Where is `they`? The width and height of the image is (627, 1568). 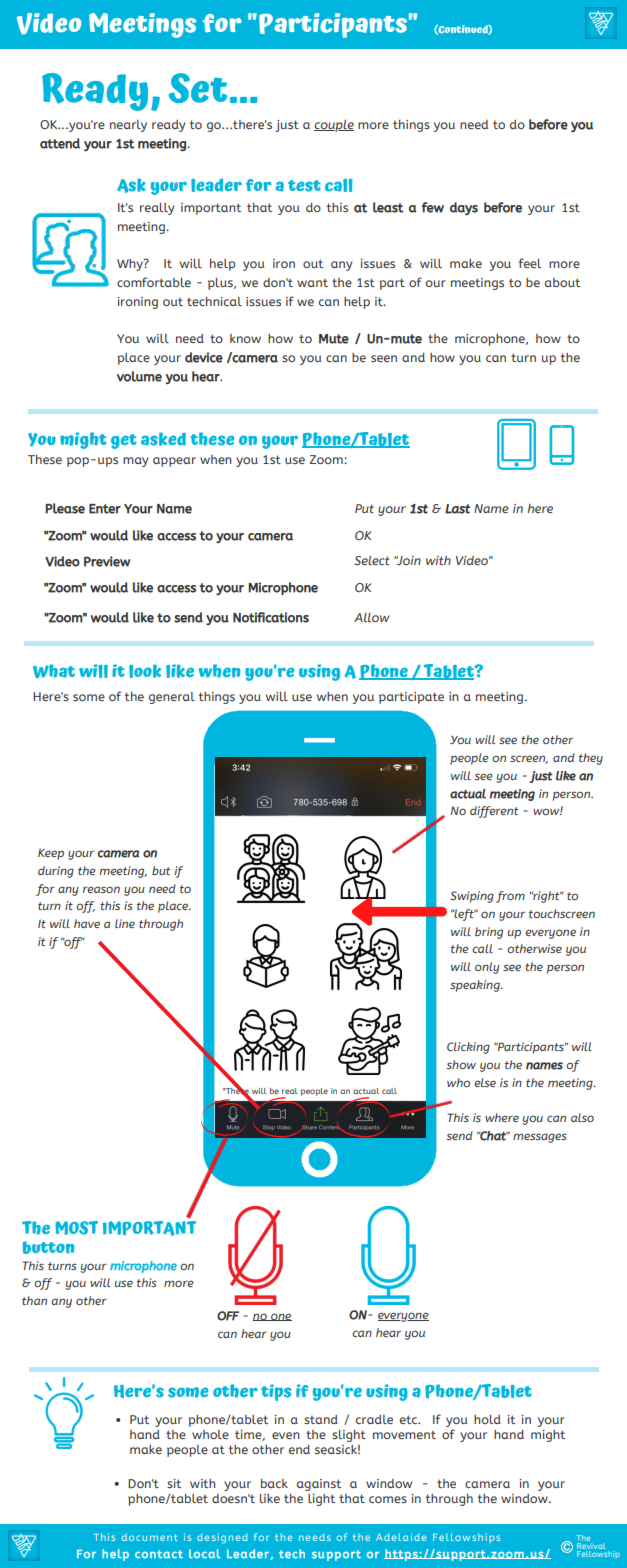
they is located at coordinates (591, 759).
